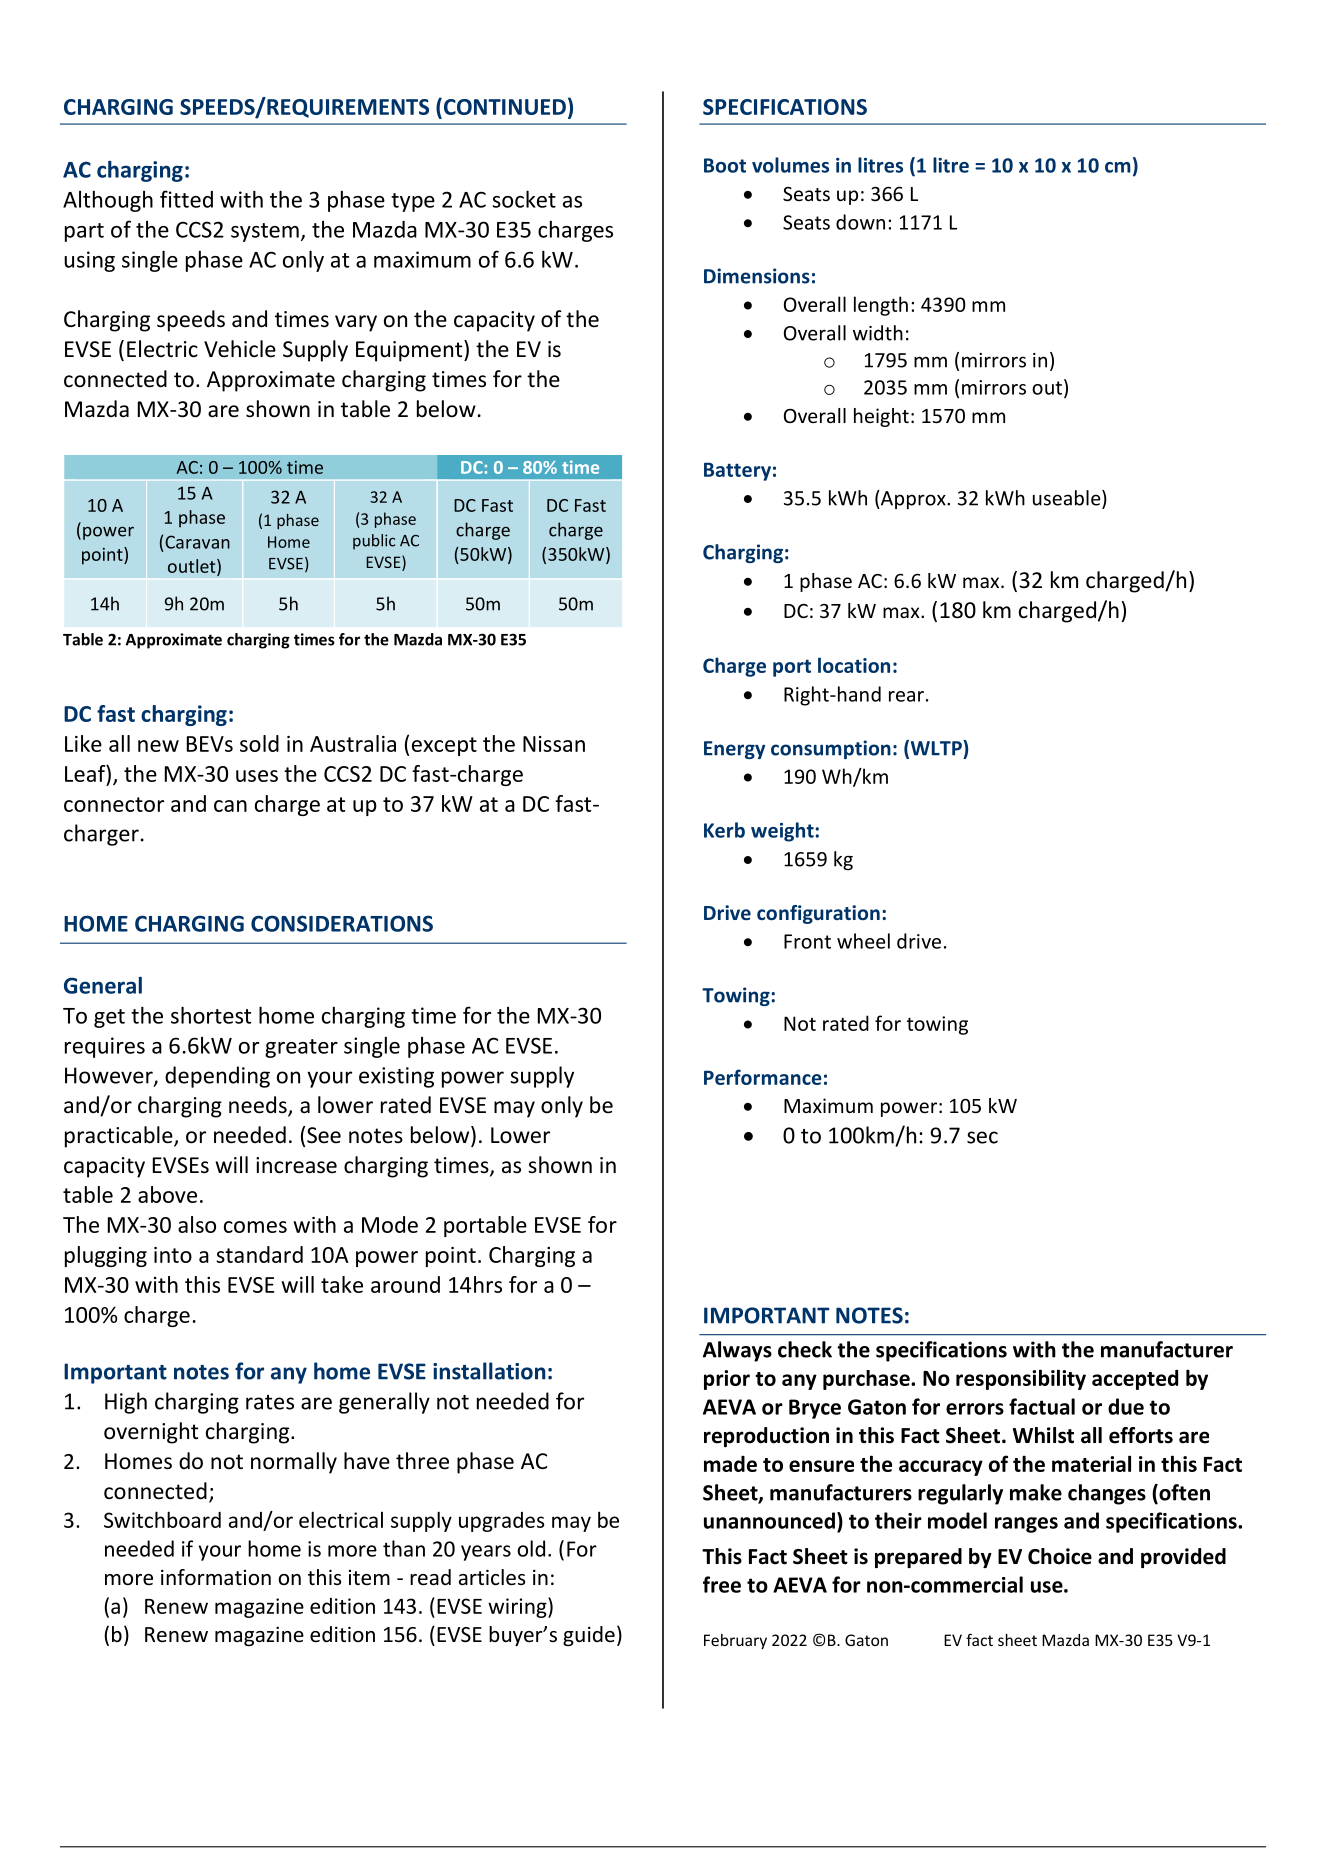 Image resolution: width=1326 pixels, height=1876 pixels. What do you see at coordinates (724, 830) in the page?
I see `Kerb` at bounding box center [724, 830].
